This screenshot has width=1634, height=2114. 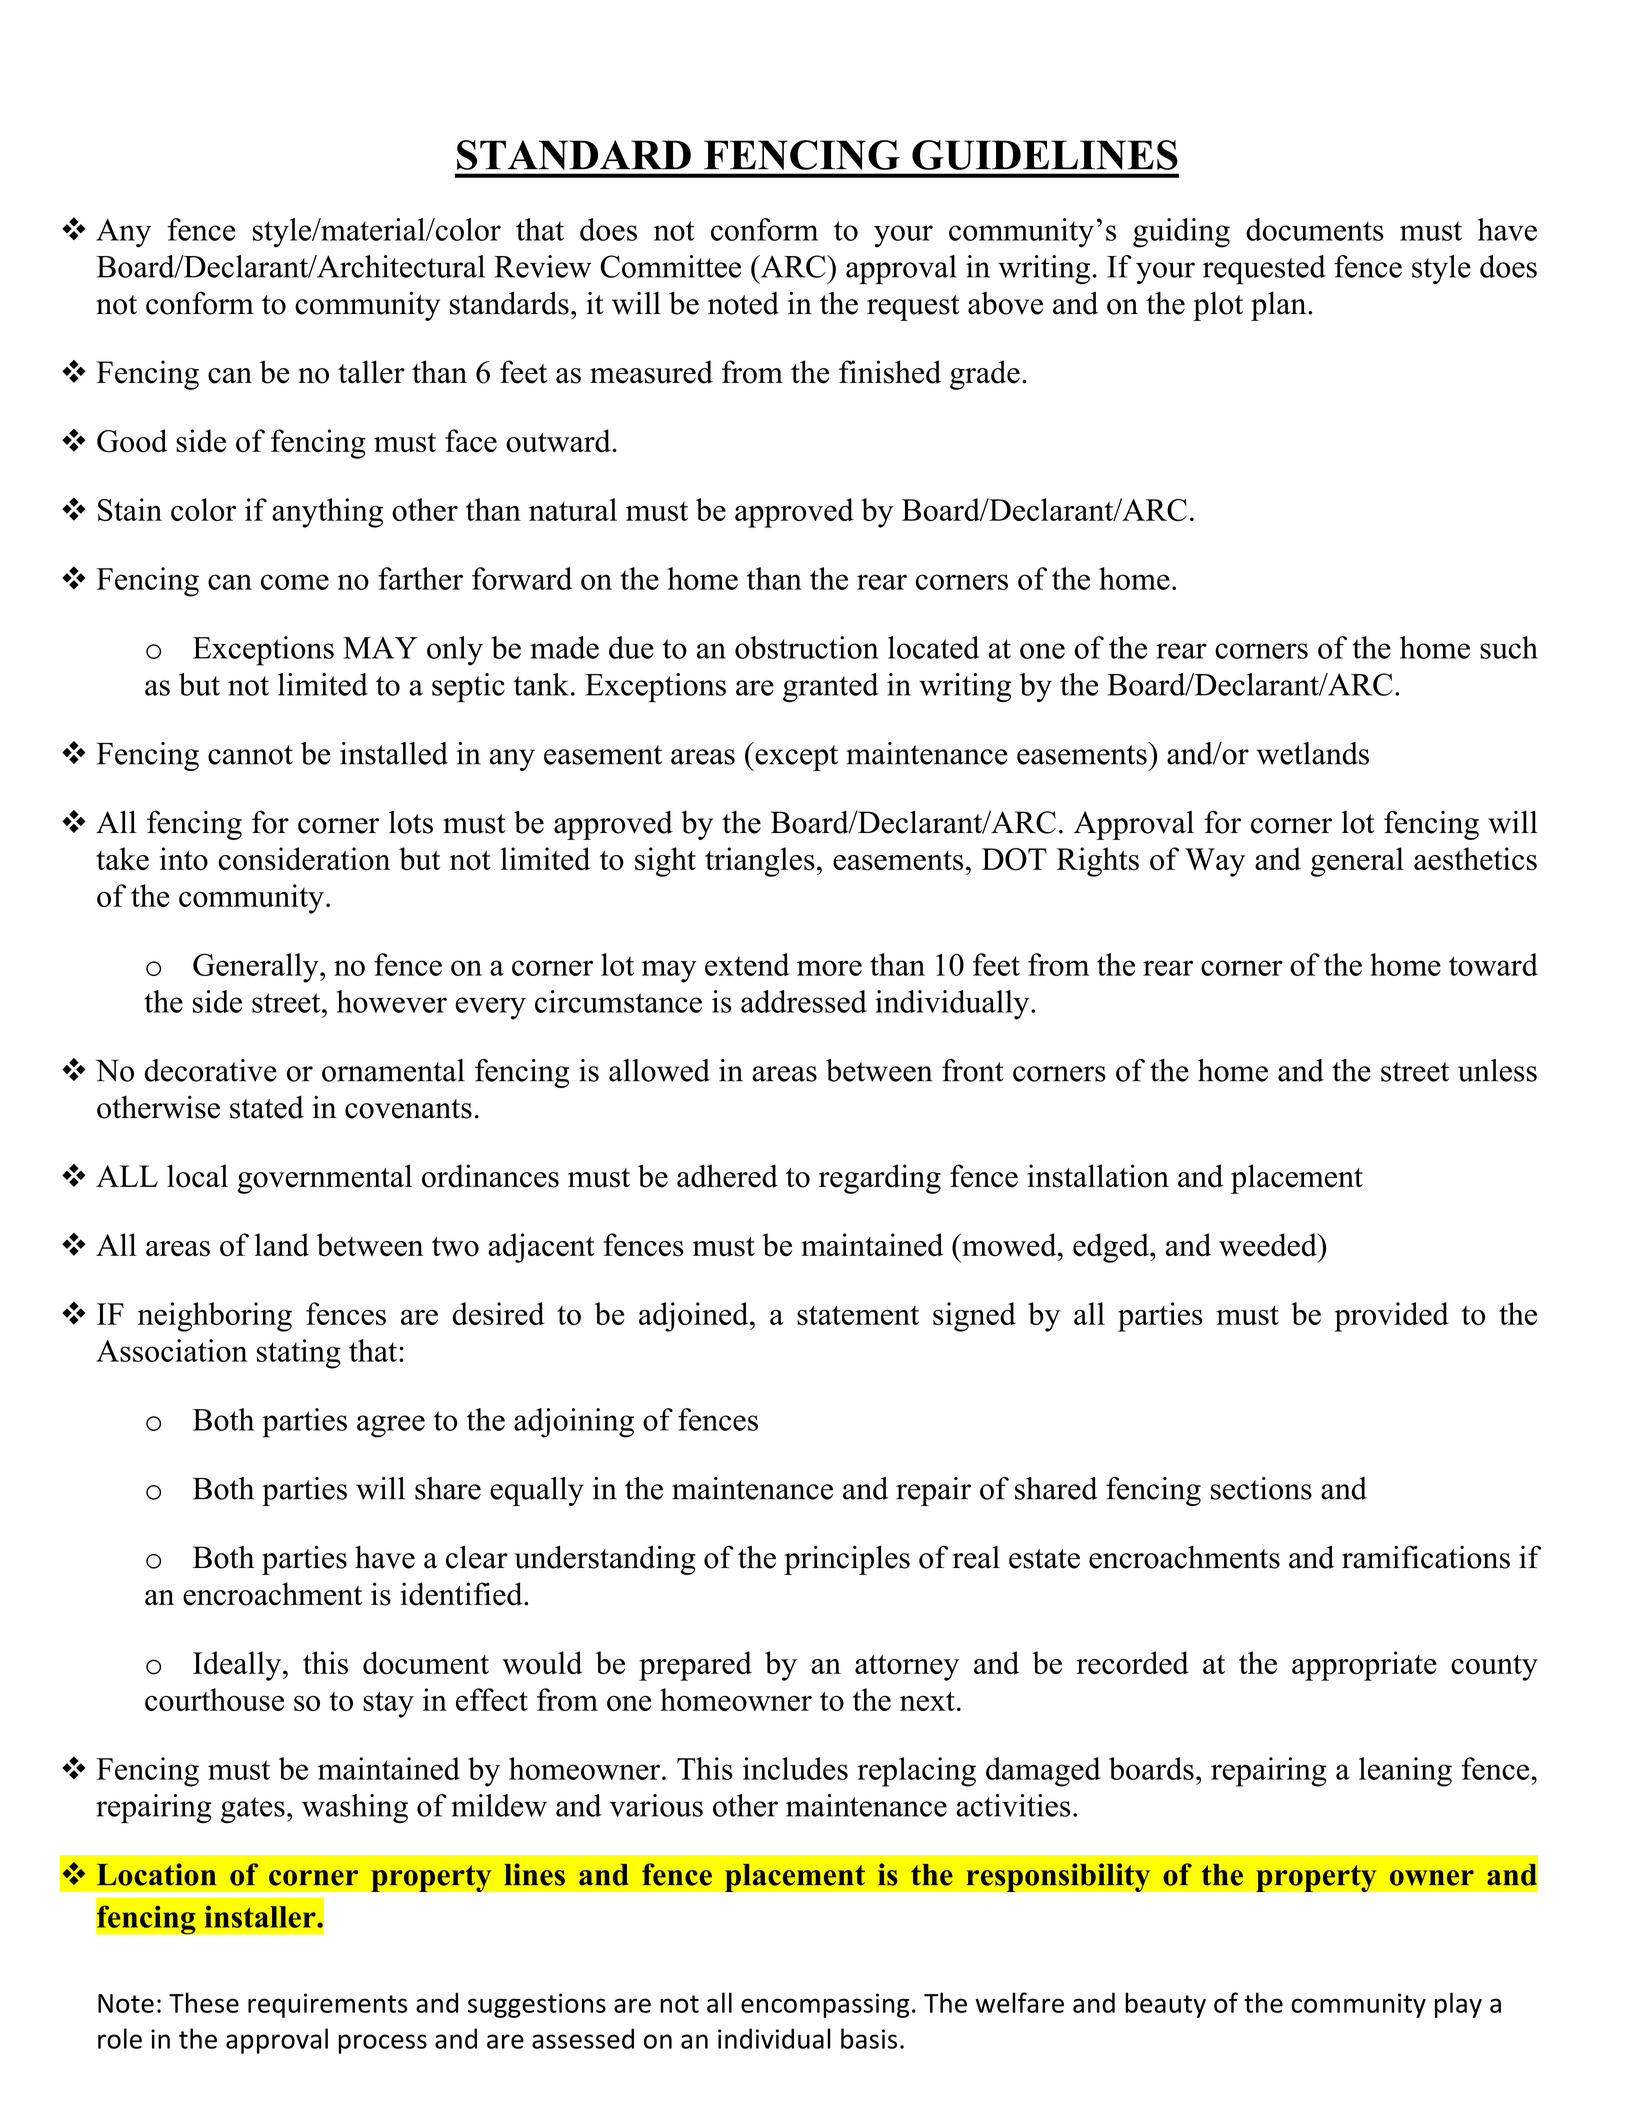 I want to click on stated, so click(x=267, y=1107).
